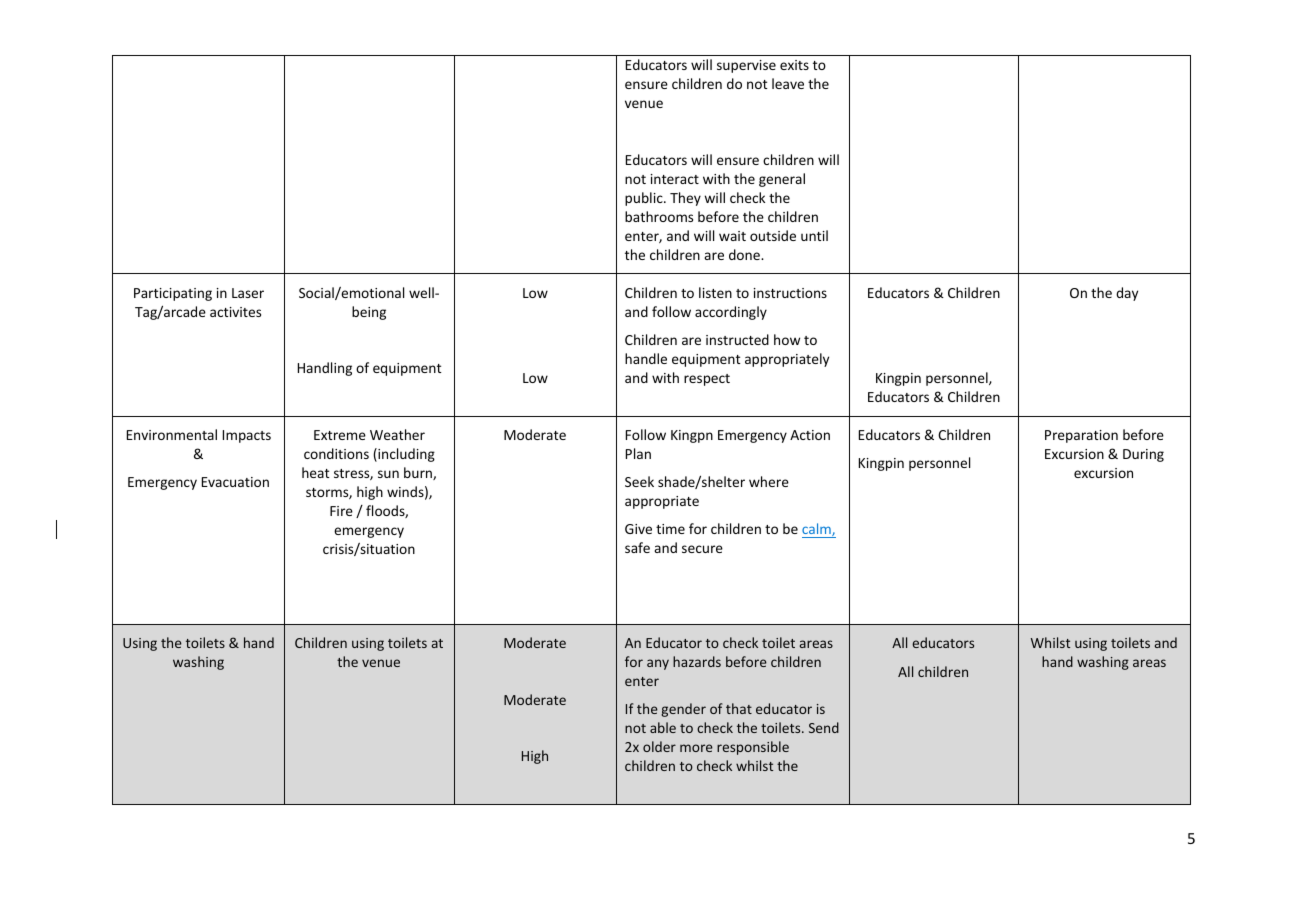 The width and height of the image is (1308, 924). What do you see at coordinates (1127, 294) in the image?
I see `day` at bounding box center [1127, 294].
